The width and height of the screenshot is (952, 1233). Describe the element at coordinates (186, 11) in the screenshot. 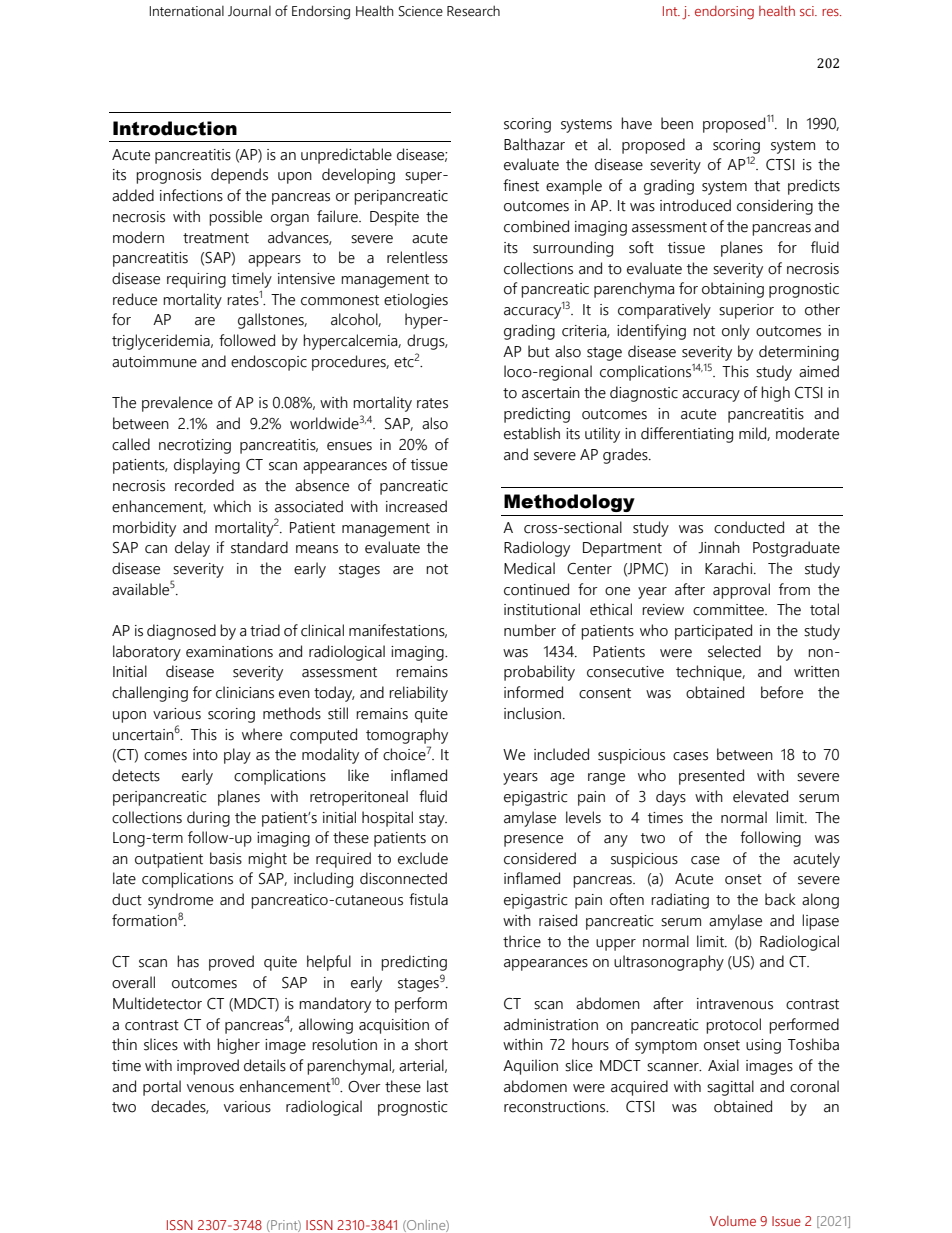

I see `International` at that location.
